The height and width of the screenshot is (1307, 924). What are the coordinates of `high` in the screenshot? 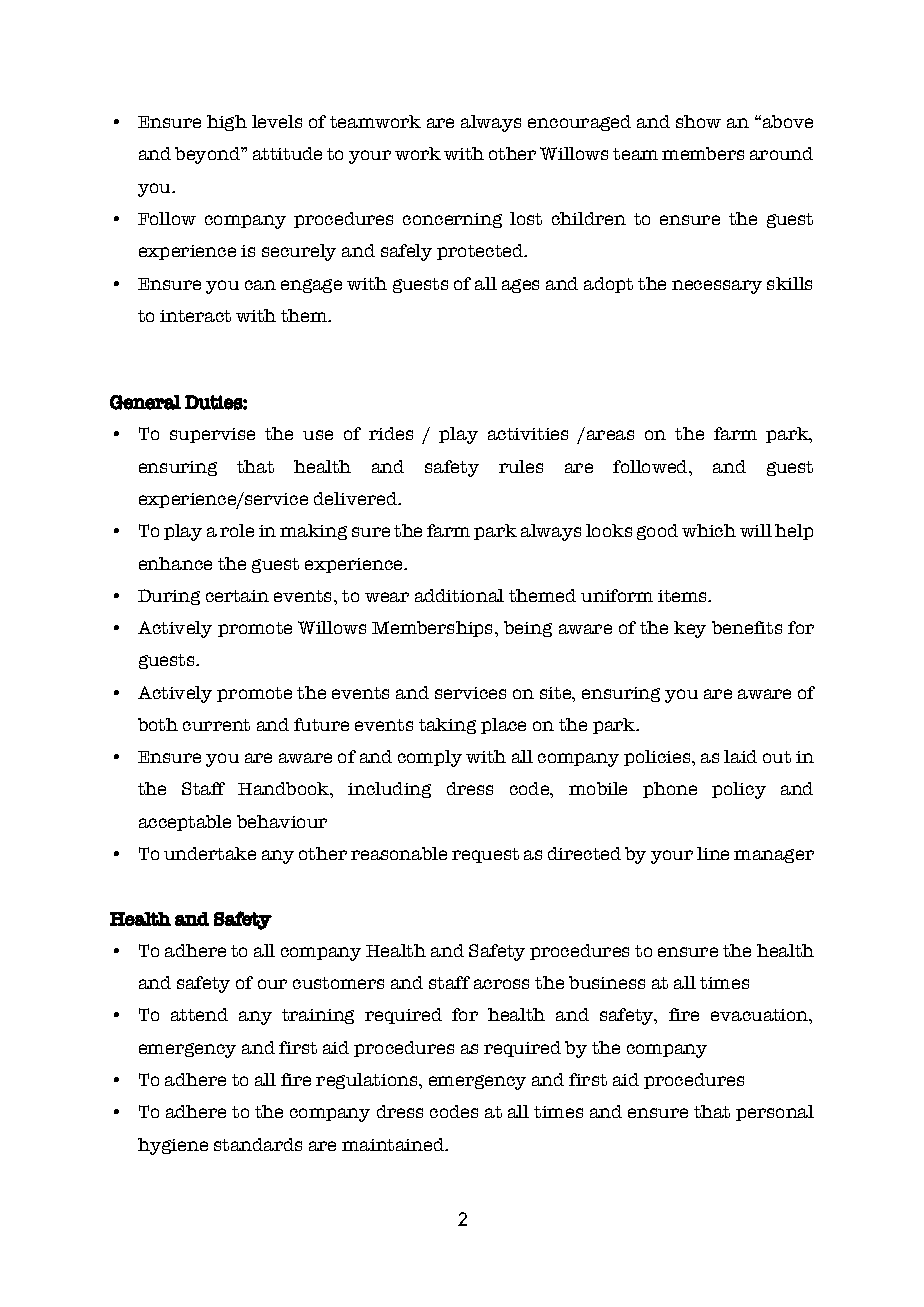 It's located at (227, 123).
